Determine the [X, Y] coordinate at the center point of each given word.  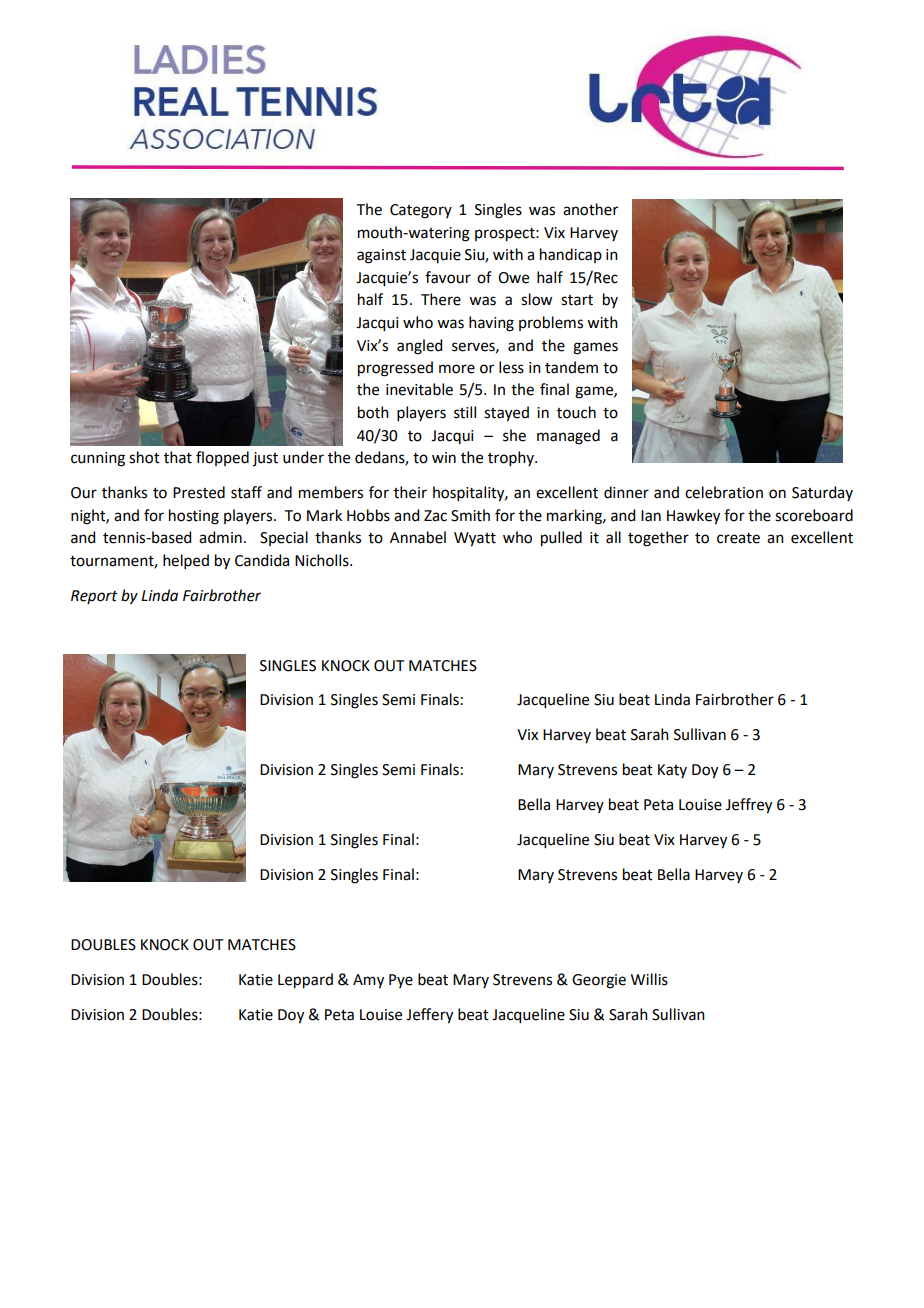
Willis [649, 979]
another [590, 209]
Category [421, 211]
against [381, 256]
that [178, 457]
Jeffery [429, 1016]
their [410, 492]
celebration [724, 492]
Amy [368, 981]
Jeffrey [749, 806]
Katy [672, 771]
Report [94, 597]
